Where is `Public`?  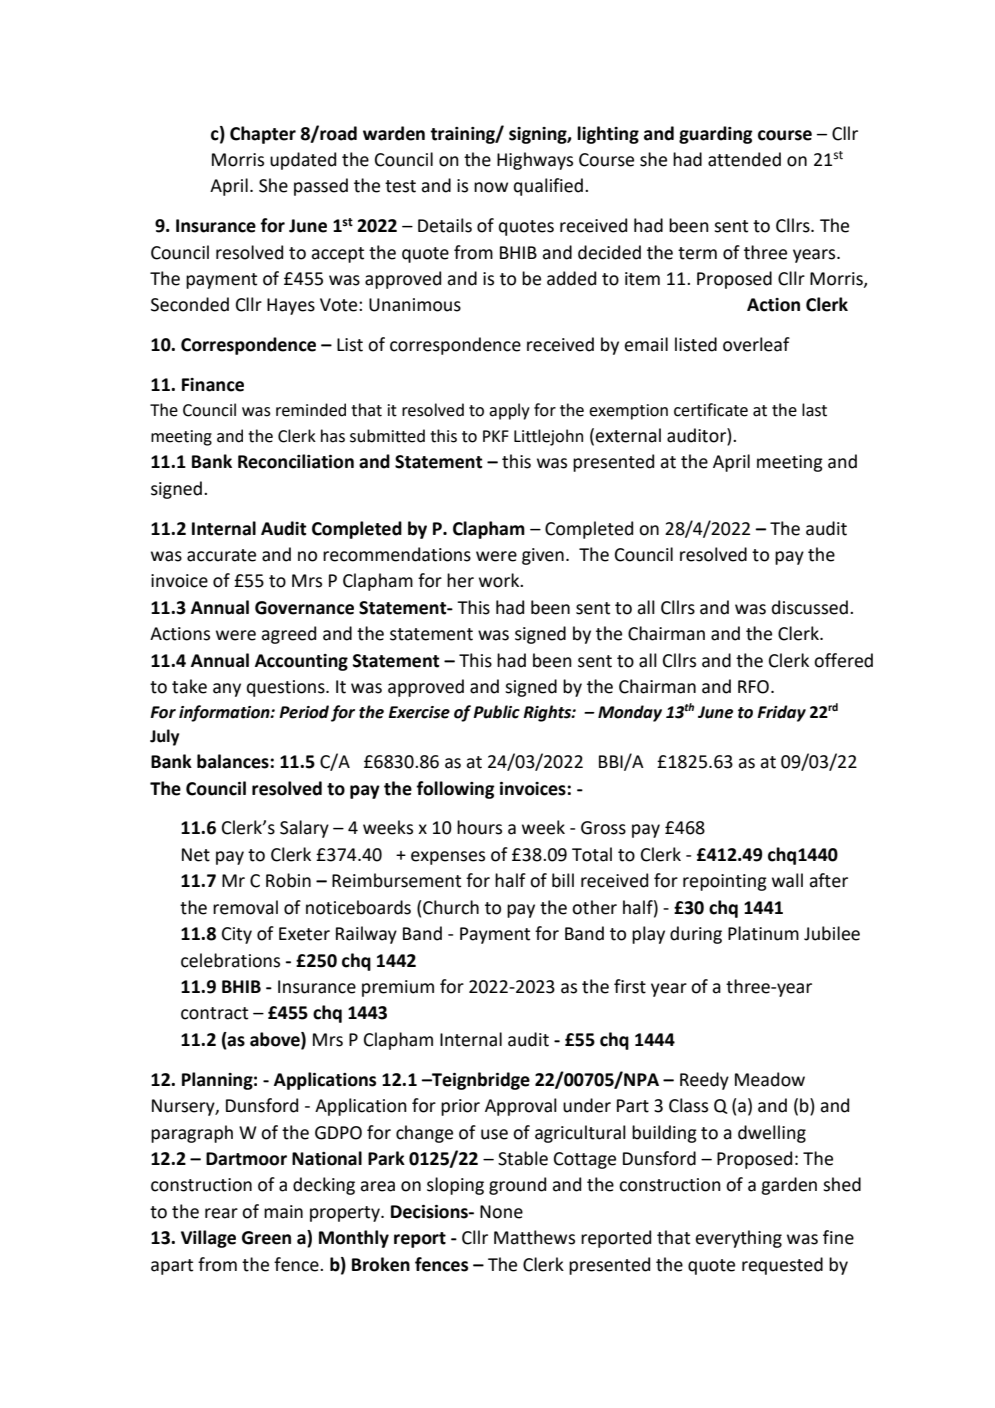
Public is located at coordinates (496, 712).
